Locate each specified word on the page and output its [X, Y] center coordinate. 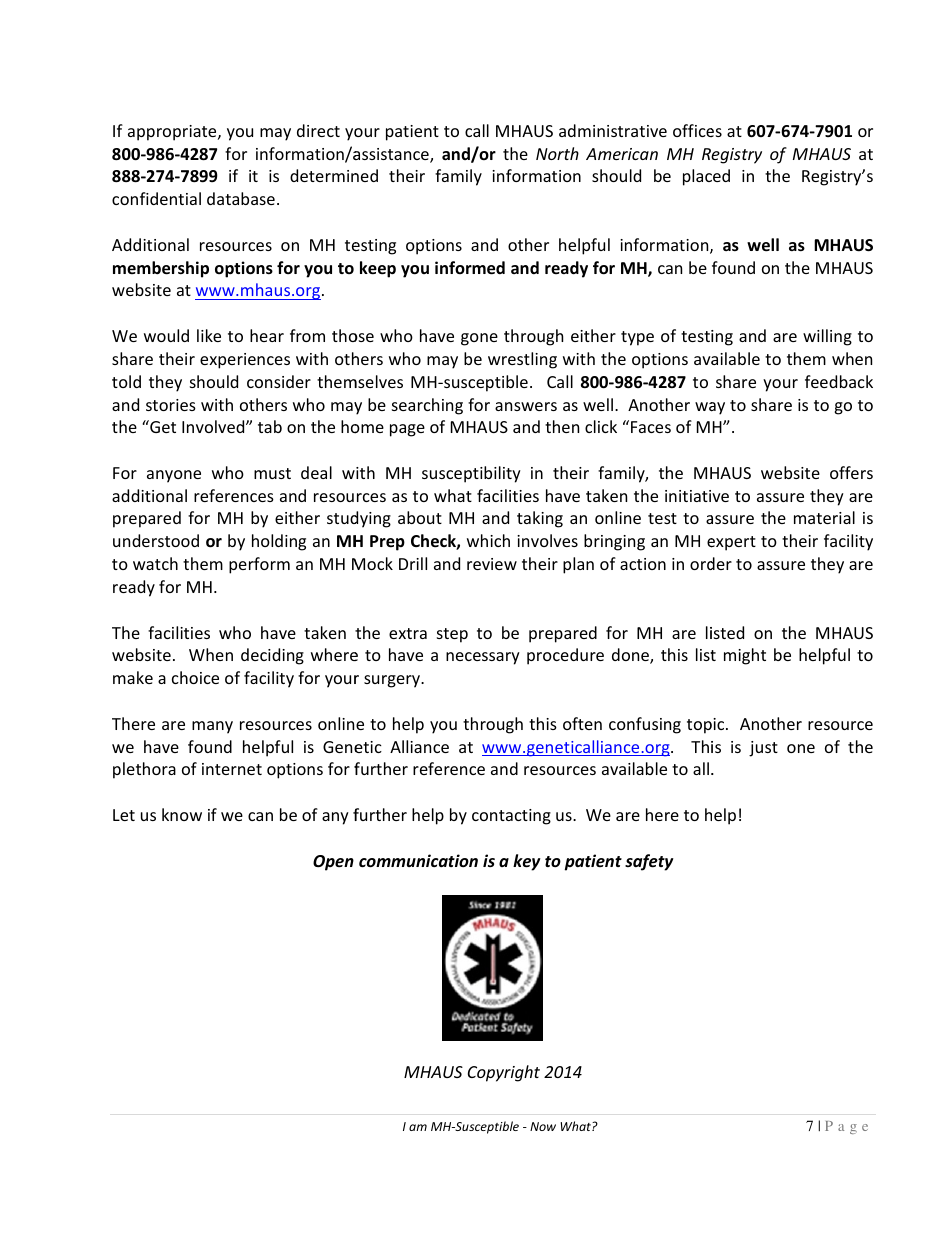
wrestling [522, 360]
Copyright [504, 1073]
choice [195, 677]
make [133, 677]
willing [827, 337]
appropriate [173, 133]
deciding [272, 656]
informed [470, 268]
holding [279, 542]
